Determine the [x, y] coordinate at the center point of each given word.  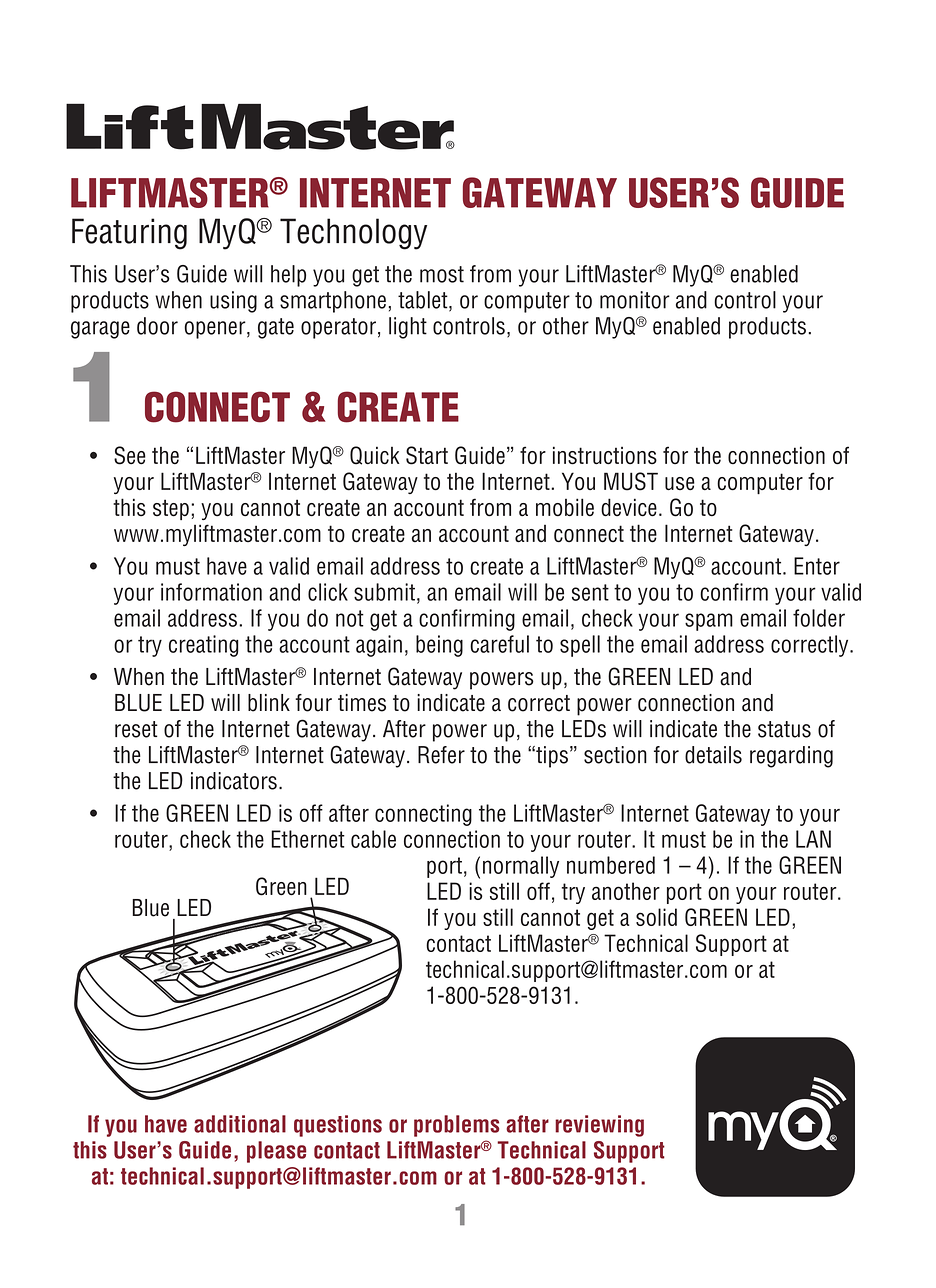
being [439, 646]
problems [456, 1126]
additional [240, 1124]
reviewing [599, 1126]
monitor [635, 300]
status [784, 729]
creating [204, 646]
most [442, 274]
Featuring [129, 234]
